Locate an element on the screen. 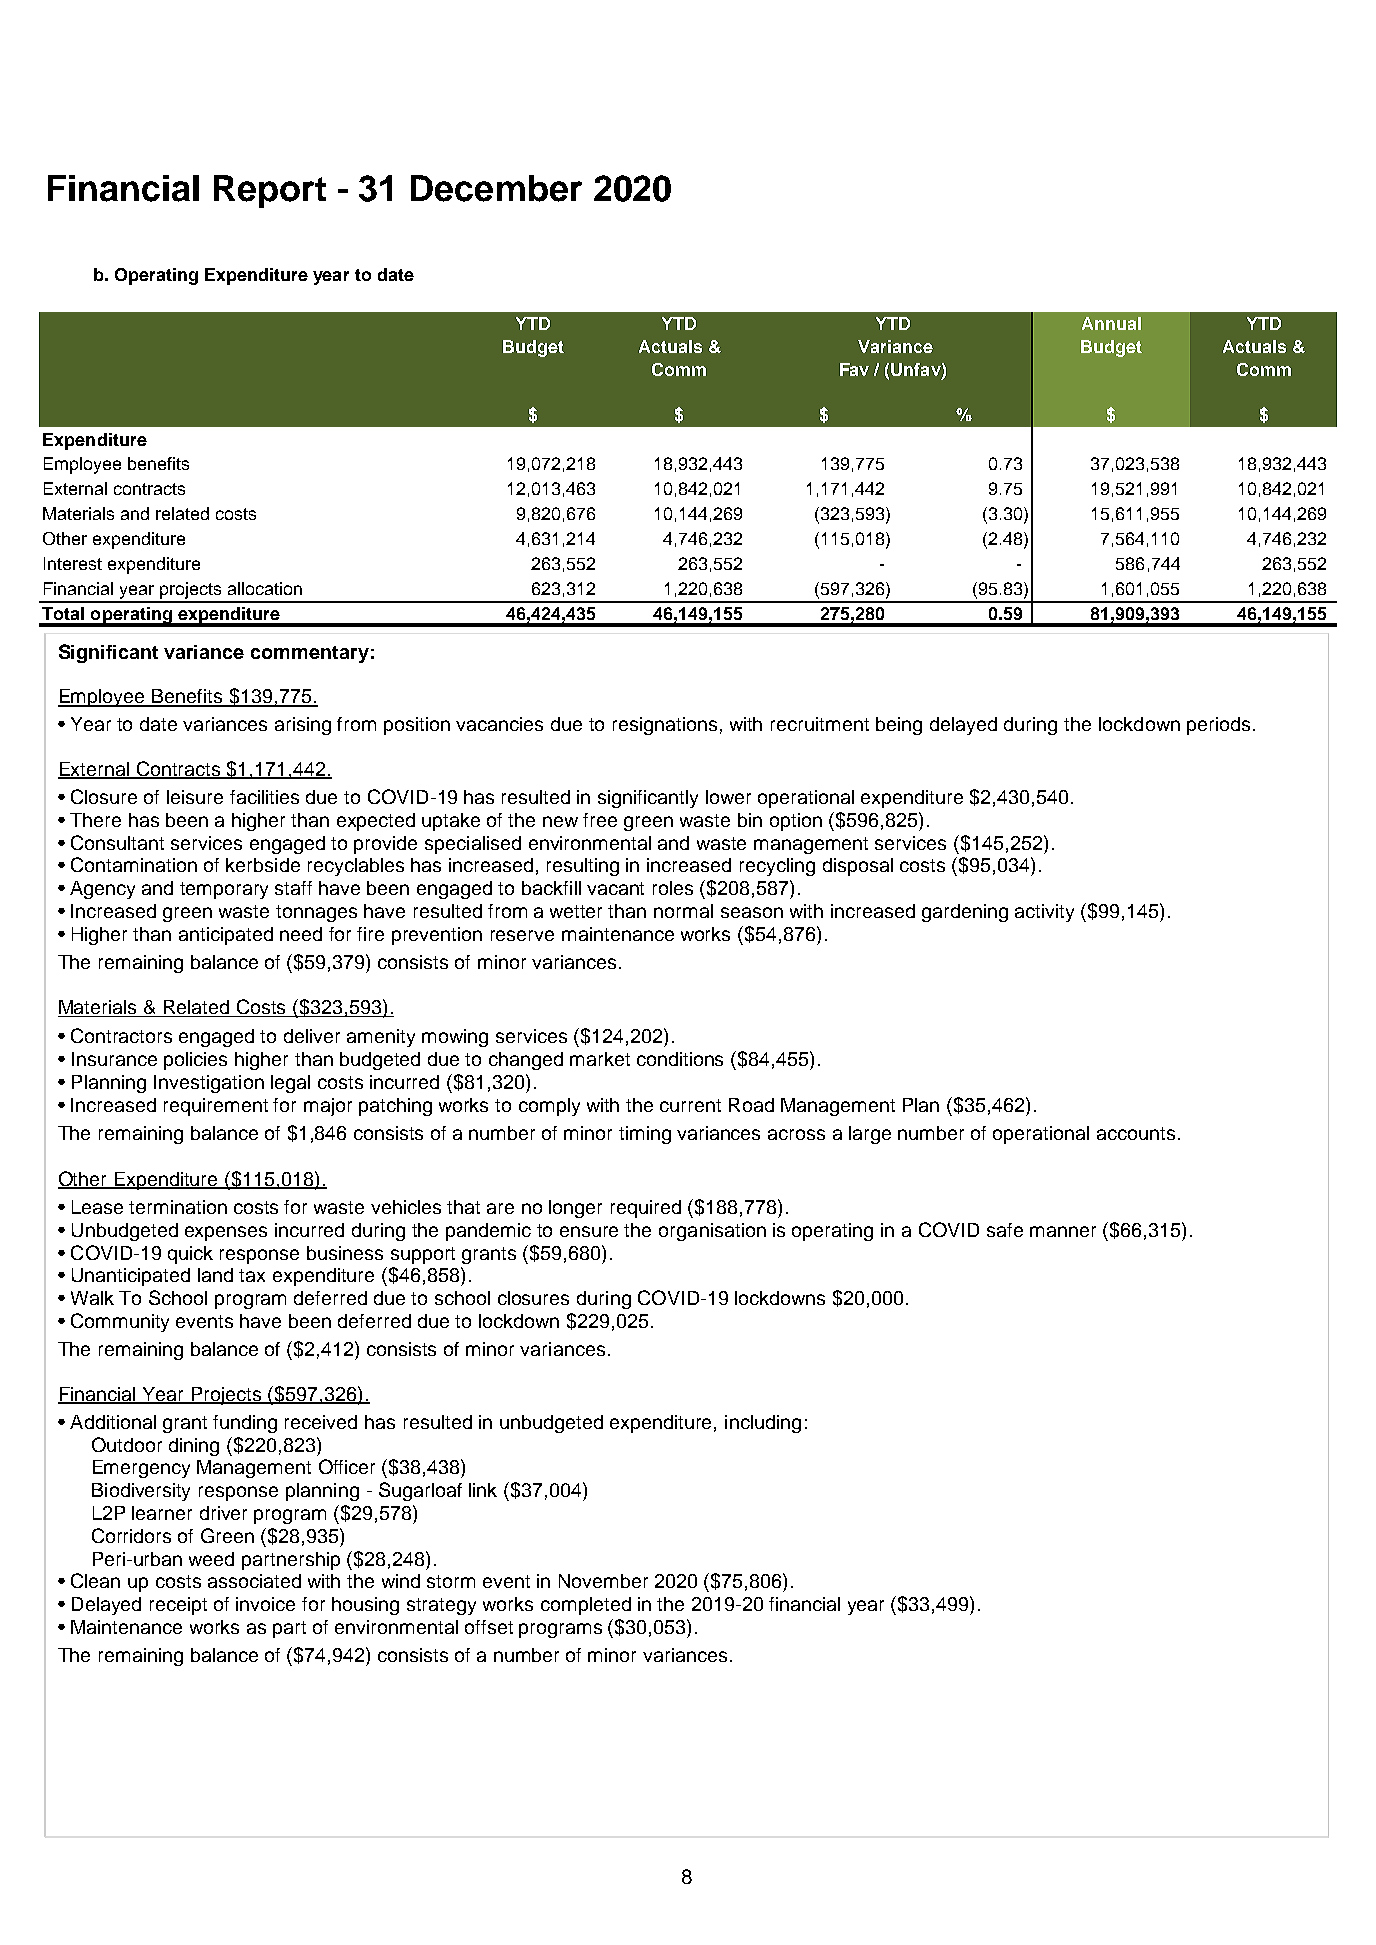 The width and height of the screenshot is (1376, 1945). December is located at coordinates (496, 188).
